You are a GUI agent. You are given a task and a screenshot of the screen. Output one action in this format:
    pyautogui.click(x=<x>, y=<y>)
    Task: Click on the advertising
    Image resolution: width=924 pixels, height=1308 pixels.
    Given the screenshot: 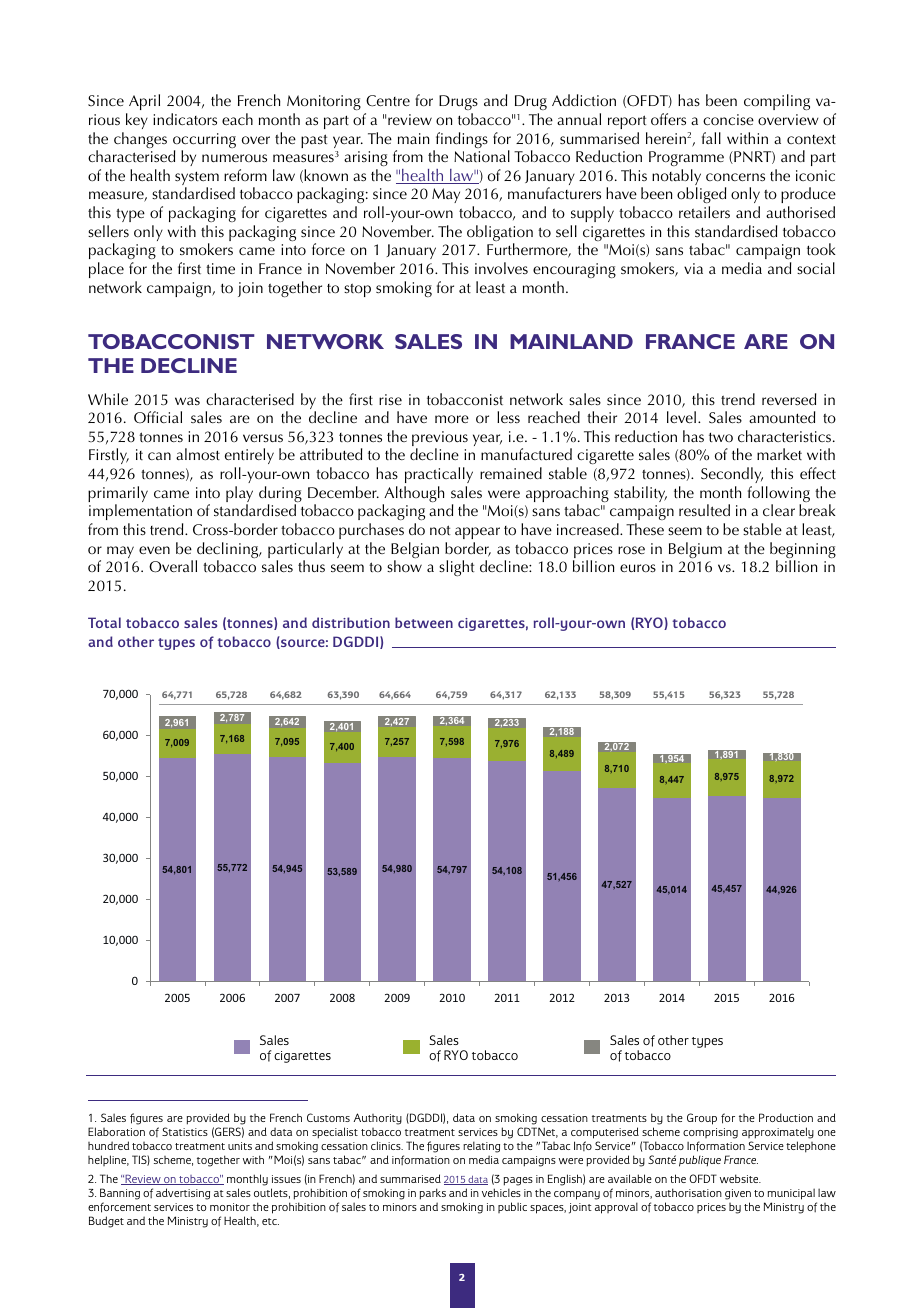 What is the action you would take?
    pyautogui.click(x=183, y=1194)
